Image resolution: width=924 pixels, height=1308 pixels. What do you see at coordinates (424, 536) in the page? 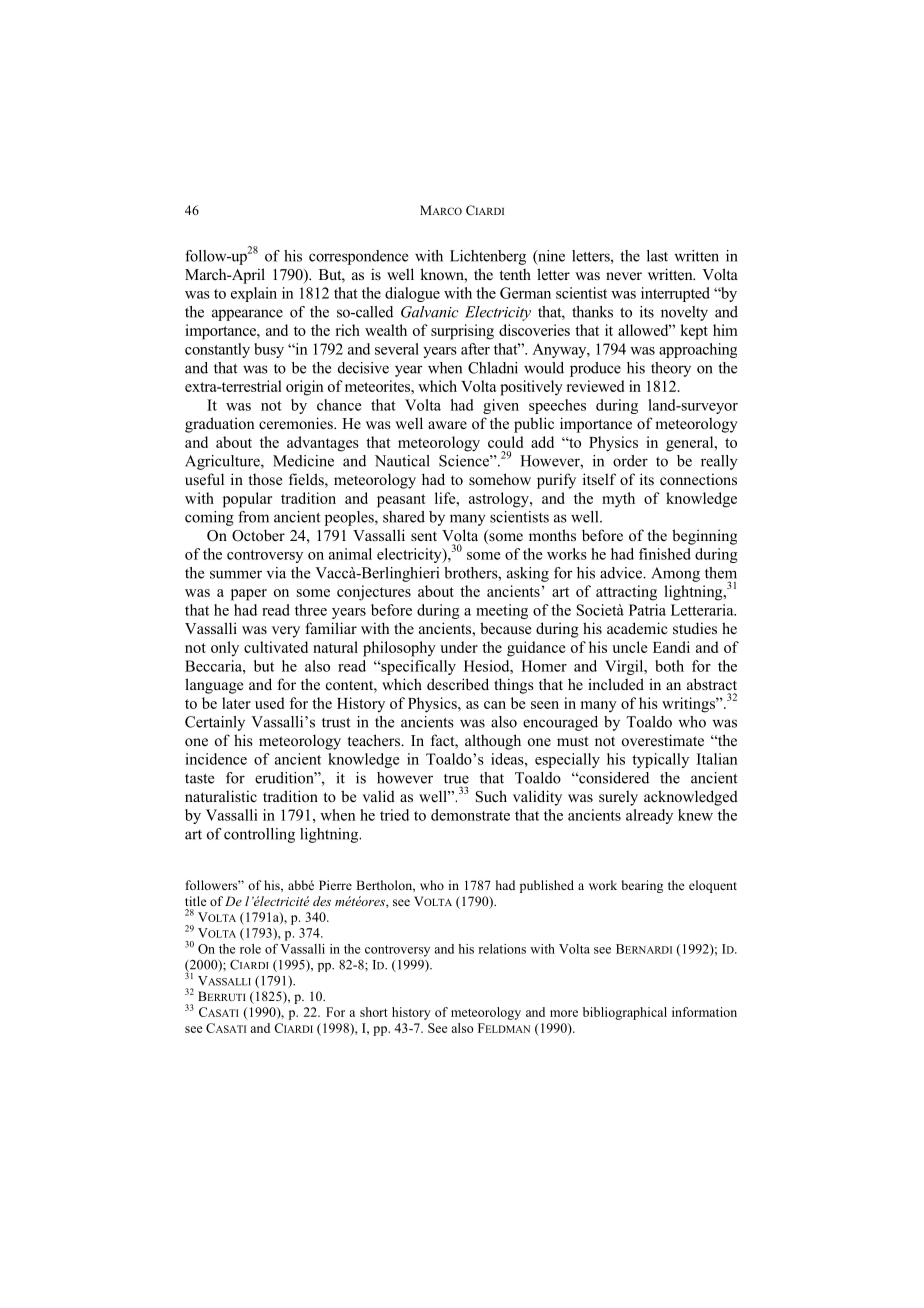
I see `sent` at bounding box center [424, 536].
